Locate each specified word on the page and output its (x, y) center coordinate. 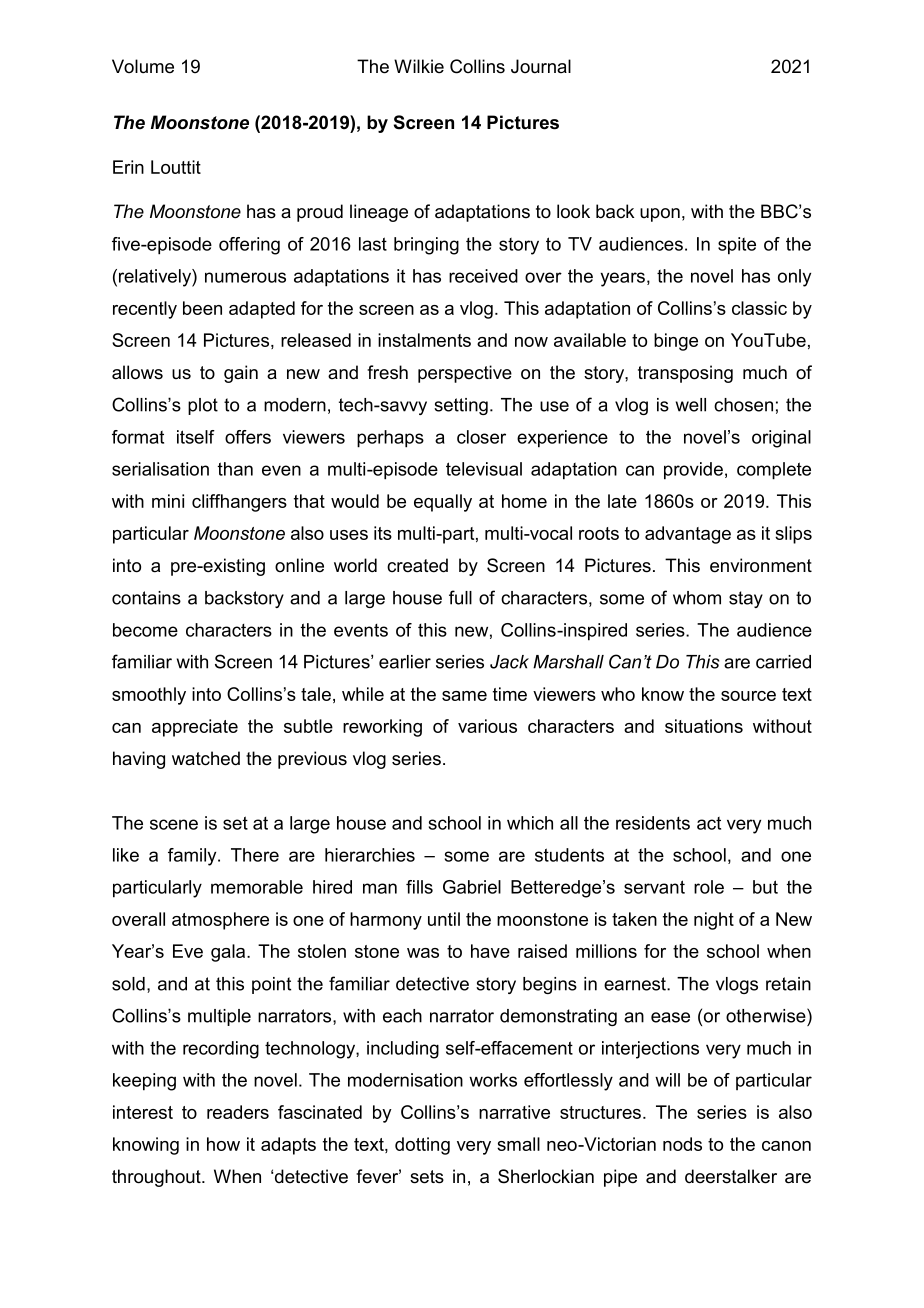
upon (660, 215)
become (145, 630)
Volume (143, 66)
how (223, 1144)
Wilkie (419, 66)
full (460, 597)
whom (697, 598)
